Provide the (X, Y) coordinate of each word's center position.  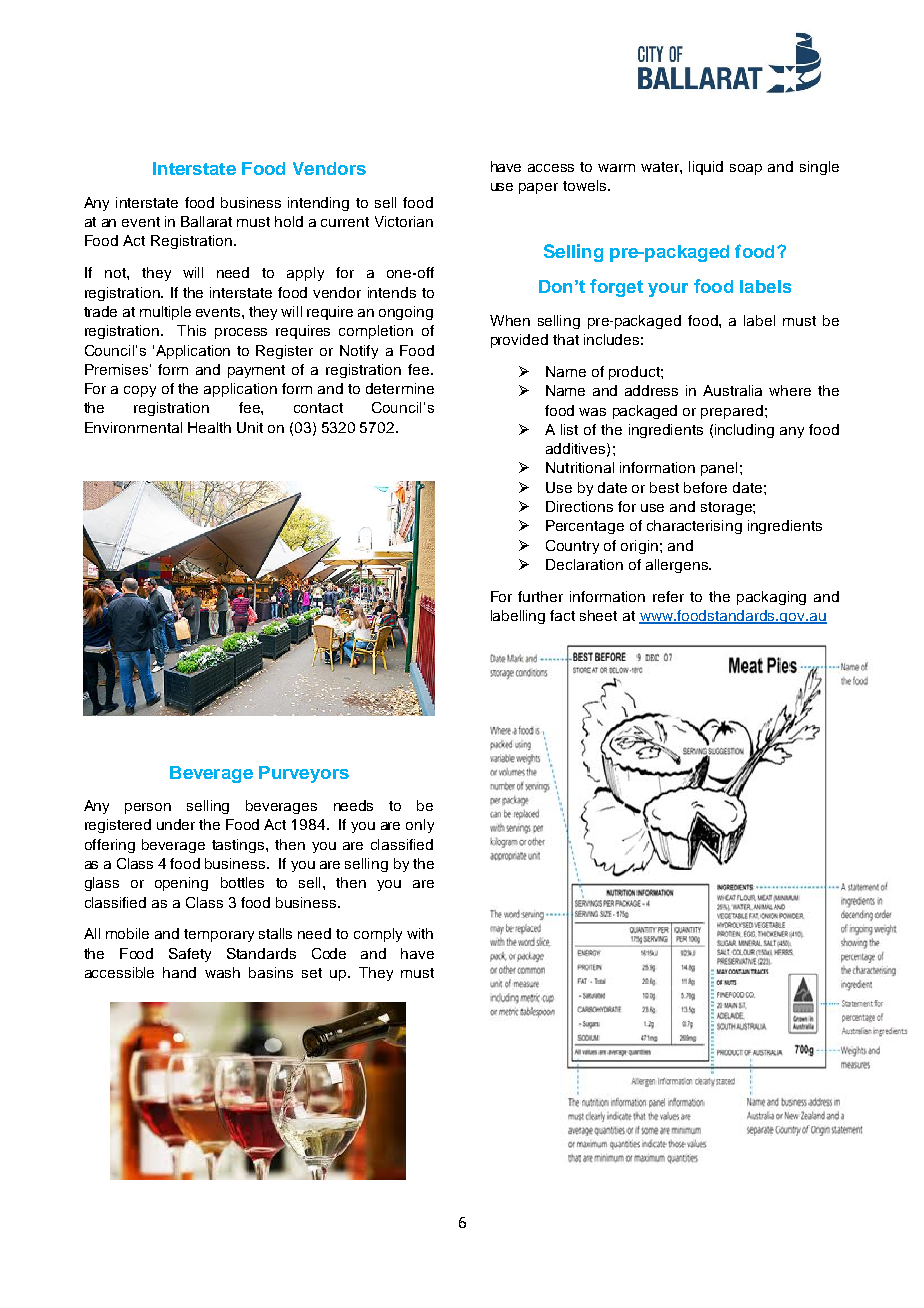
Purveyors (304, 774)
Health (209, 427)
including (744, 431)
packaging (771, 598)
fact (562, 615)
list (569, 429)
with (420, 933)
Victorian (404, 221)
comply (378, 935)
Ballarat (206, 221)
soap (746, 169)
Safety (190, 955)
